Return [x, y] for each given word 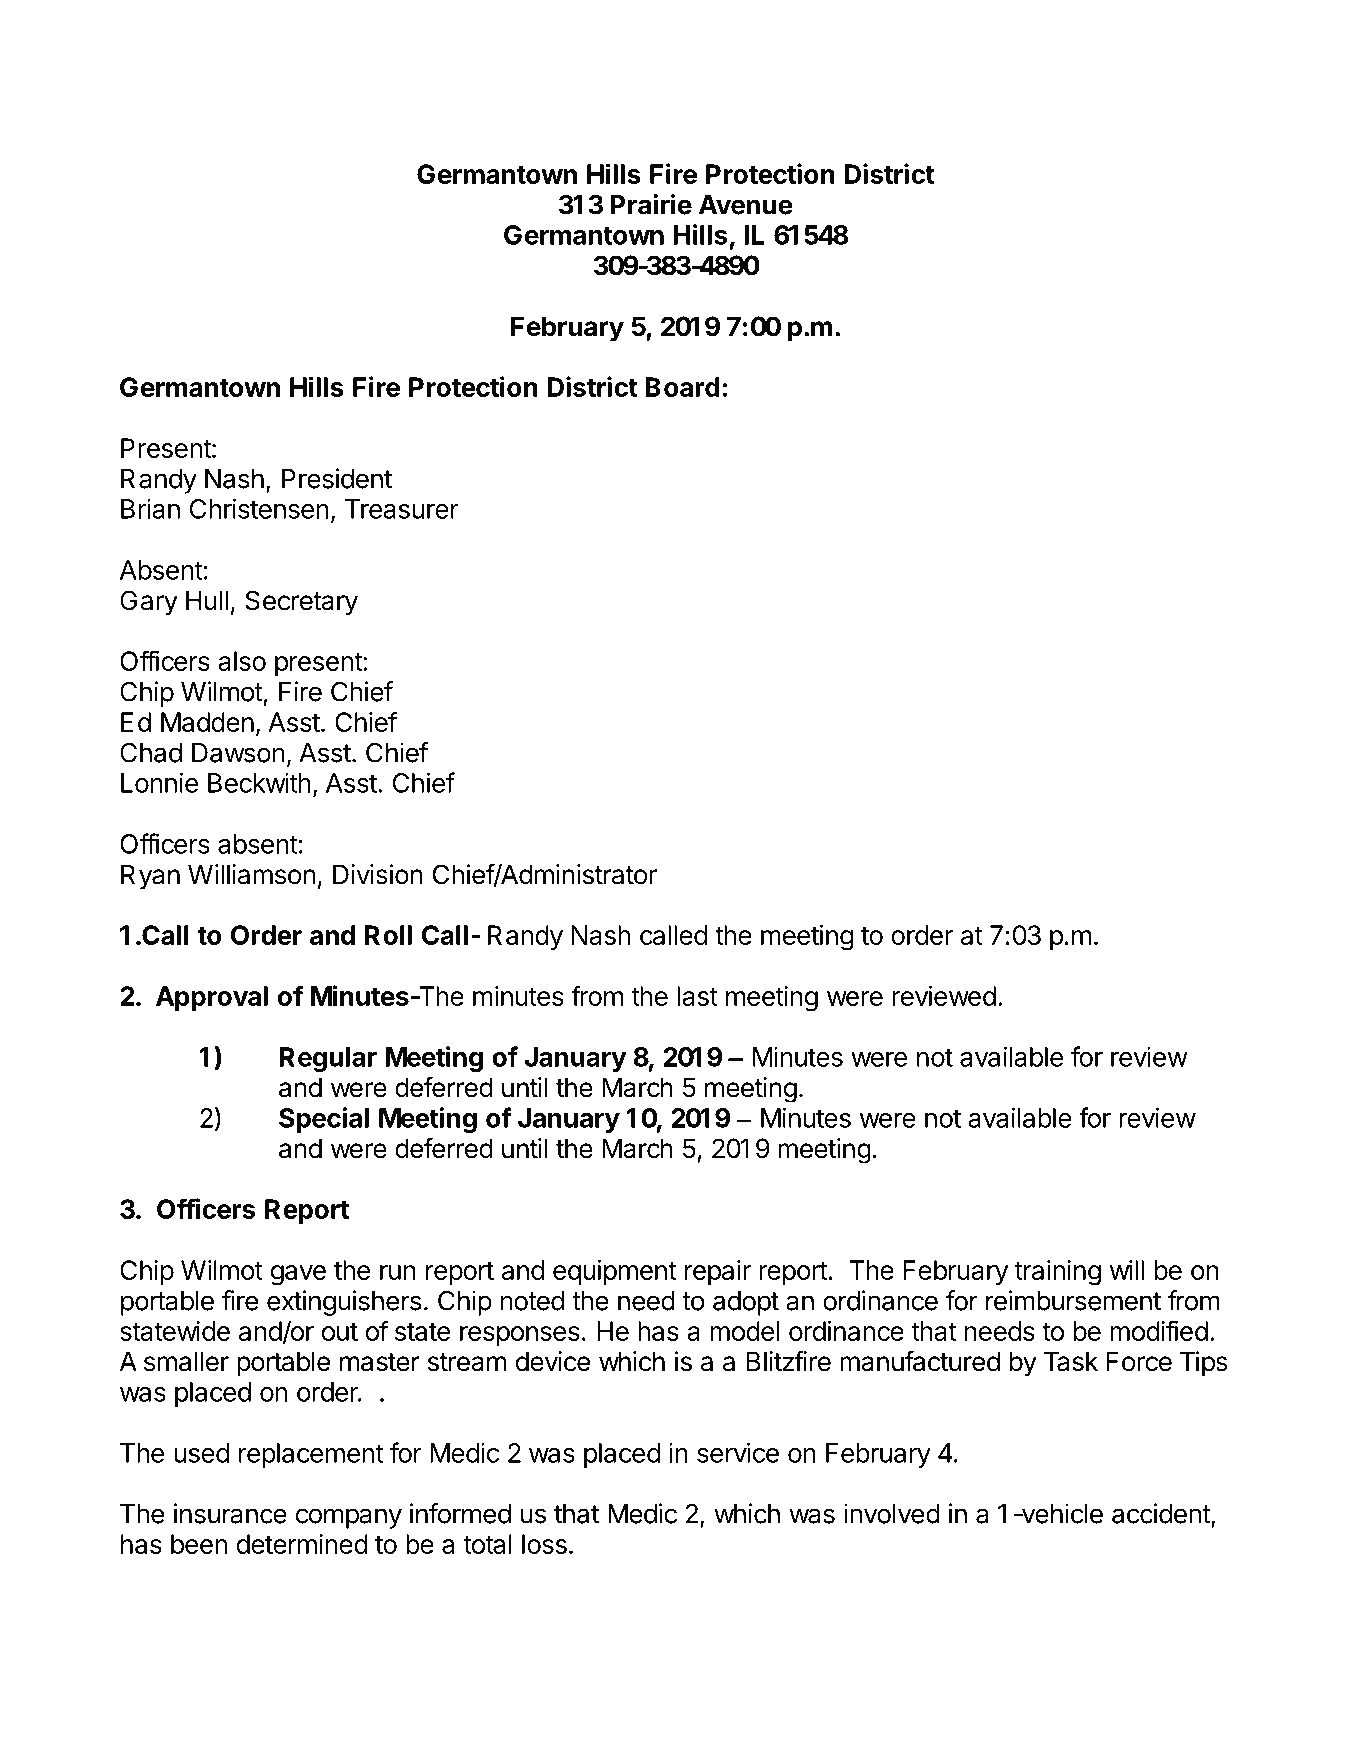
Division [378, 874]
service [738, 1452]
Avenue [746, 205]
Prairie [651, 204]
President [337, 478]
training [1057, 1272]
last [697, 996]
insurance [230, 1513]
